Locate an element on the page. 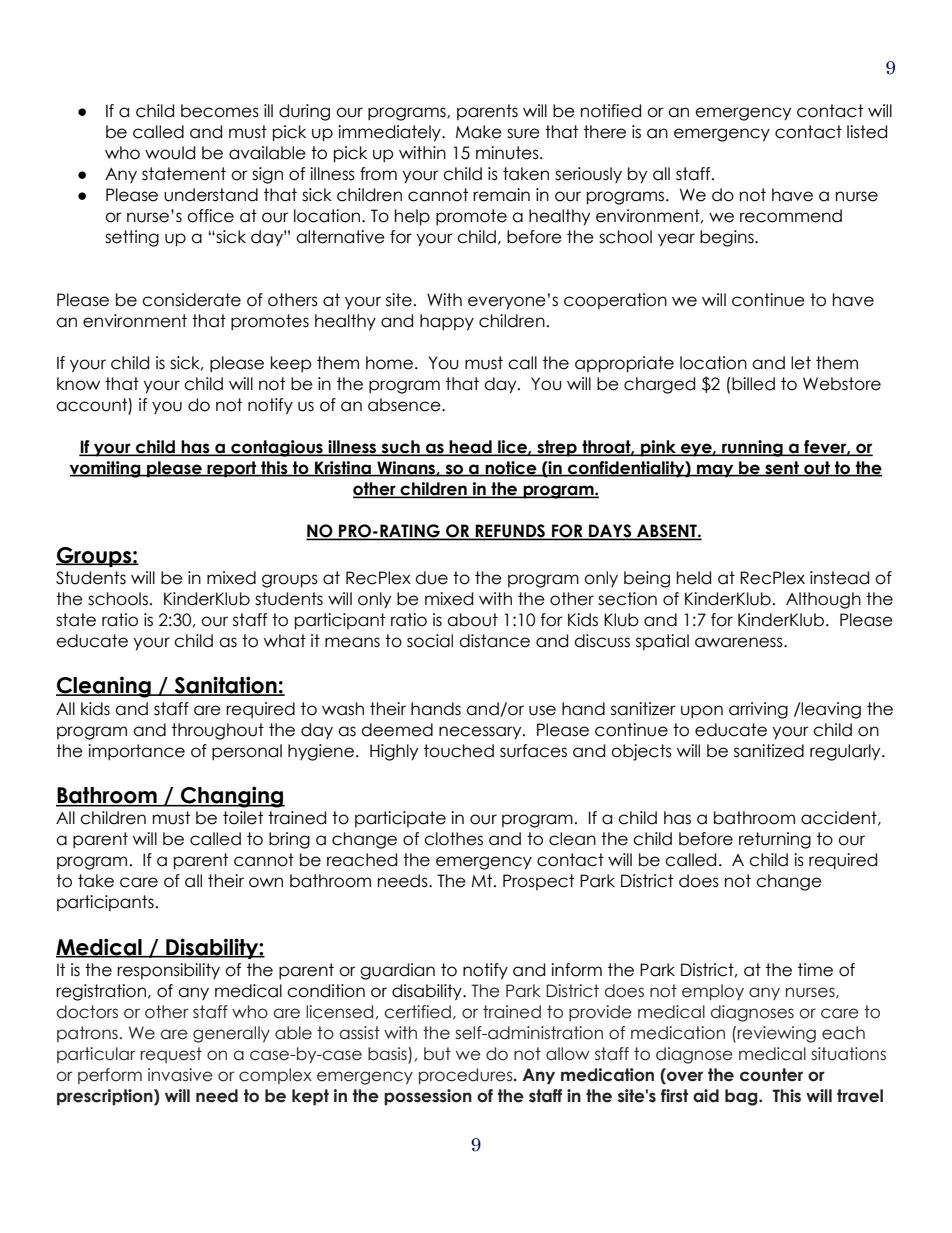  what is located at coordinates (285, 641).
